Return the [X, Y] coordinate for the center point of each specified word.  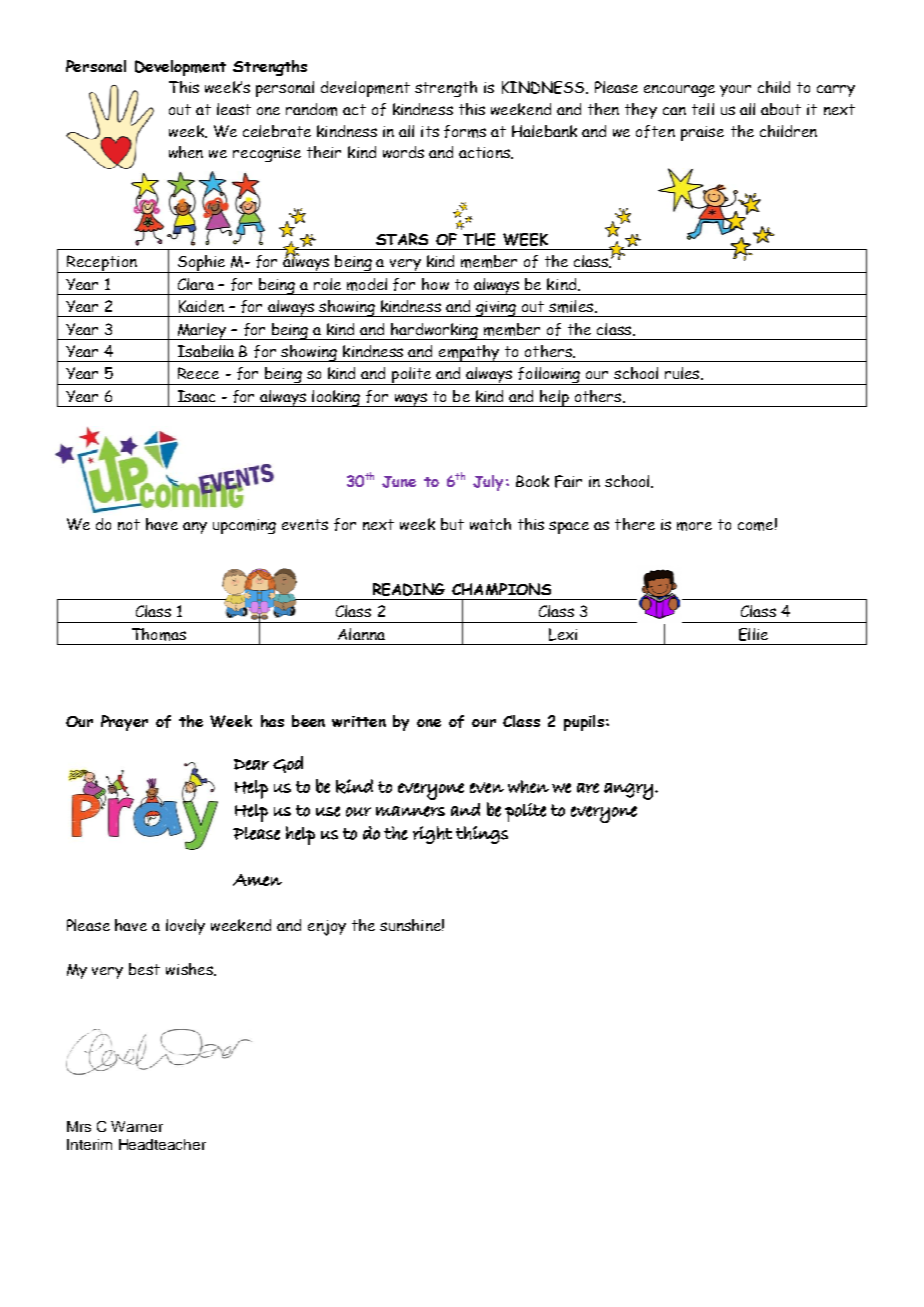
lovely [185, 927]
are [588, 788]
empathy [469, 353]
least [234, 109]
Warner [137, 1126]
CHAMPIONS [501, 589]
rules [683, 373]
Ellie [753, 634]
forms [465, 131]
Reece [198, 373]
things [482, 835]
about [781, 109]
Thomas [159, 634]
